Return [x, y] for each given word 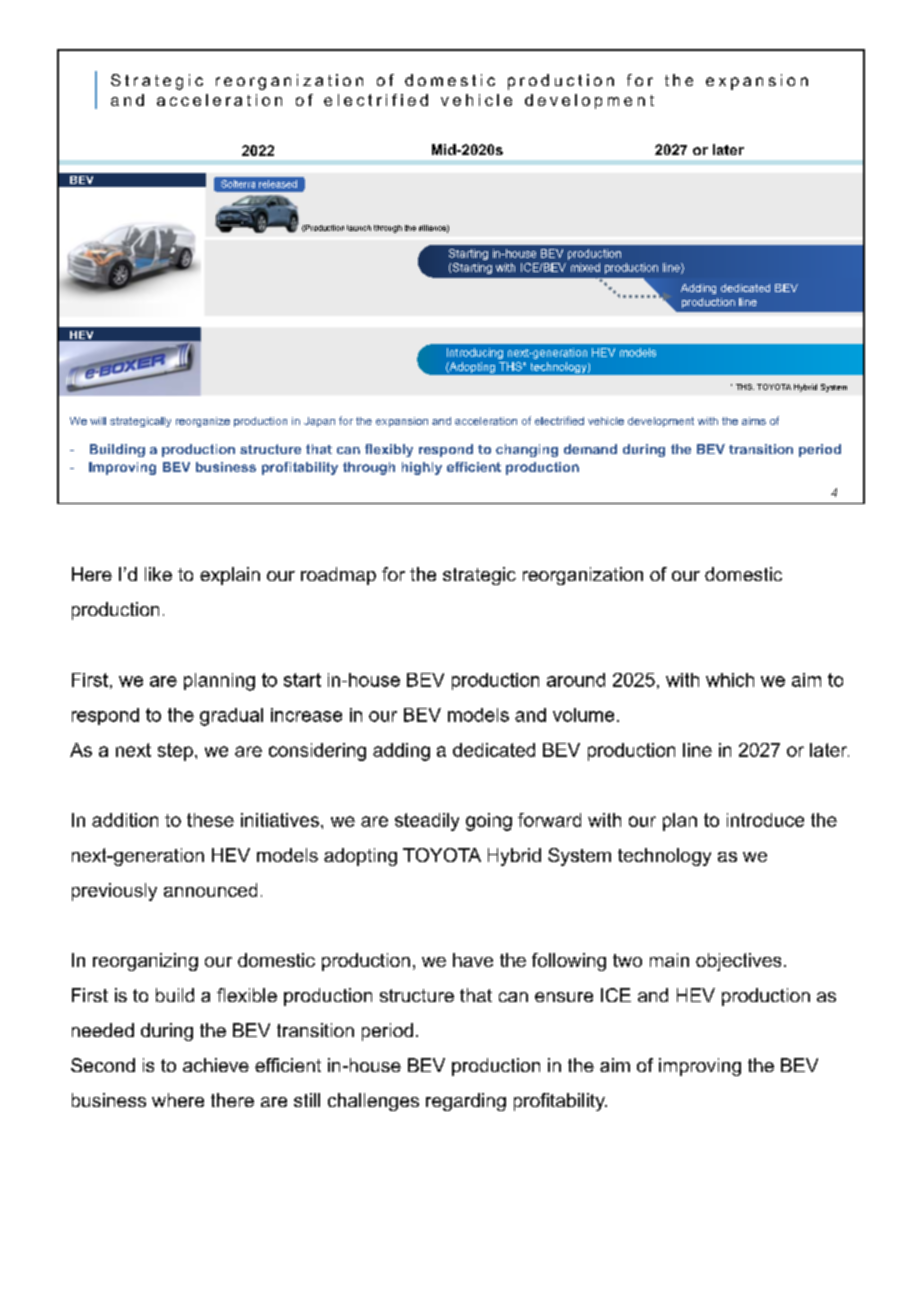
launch [359, 228]
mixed [585, 267]
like [158, 574]
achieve [216, 1065]
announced [210, 890]
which [730, 680]
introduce [765, 820]
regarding [466, 1102]
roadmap [338, 576]
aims [754, 421]
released [278, 184]
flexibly [389, 450]
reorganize [203, 422]
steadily [427, 822]
